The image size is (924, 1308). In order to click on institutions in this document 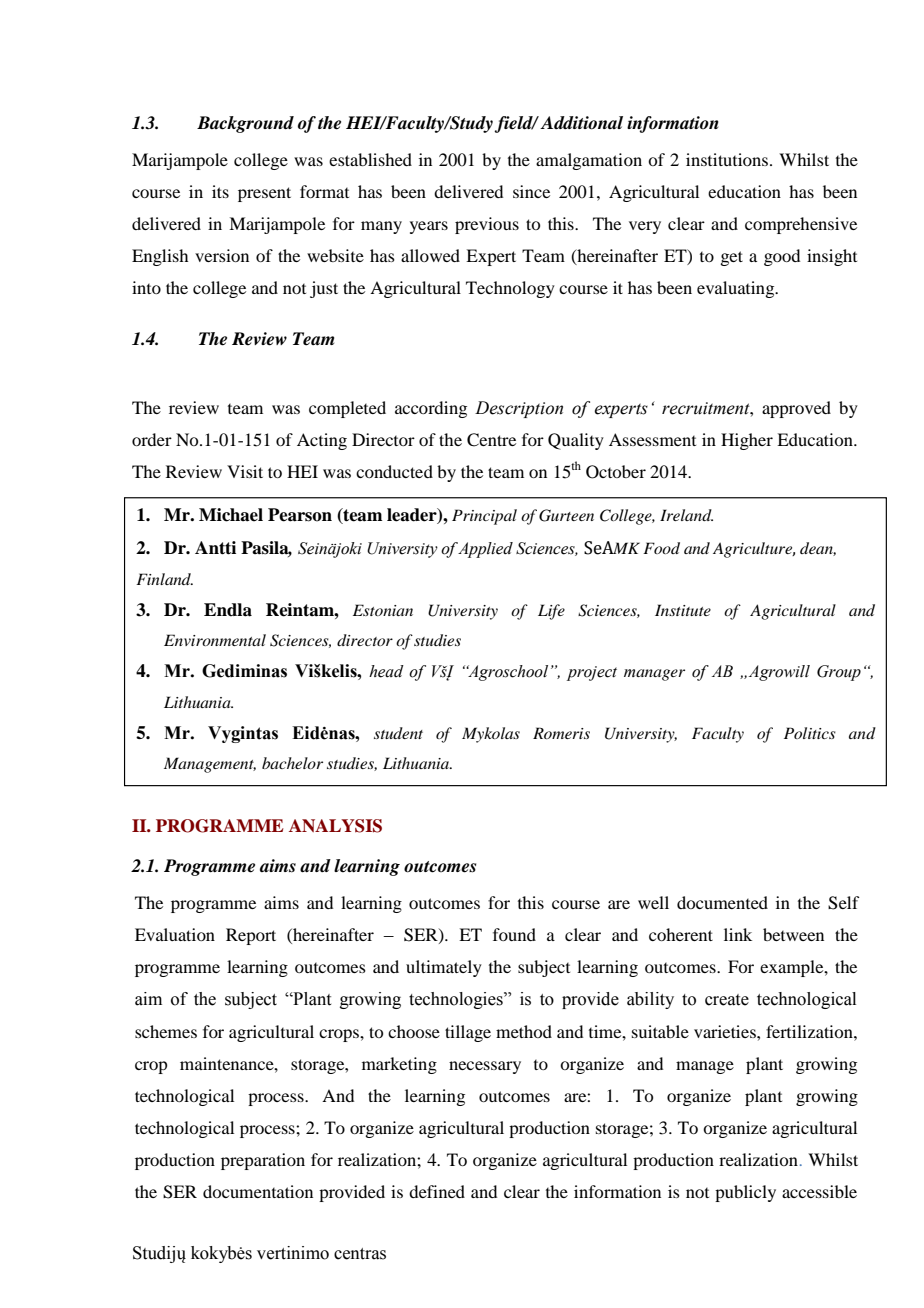, I will do `click(728, 159)`.
